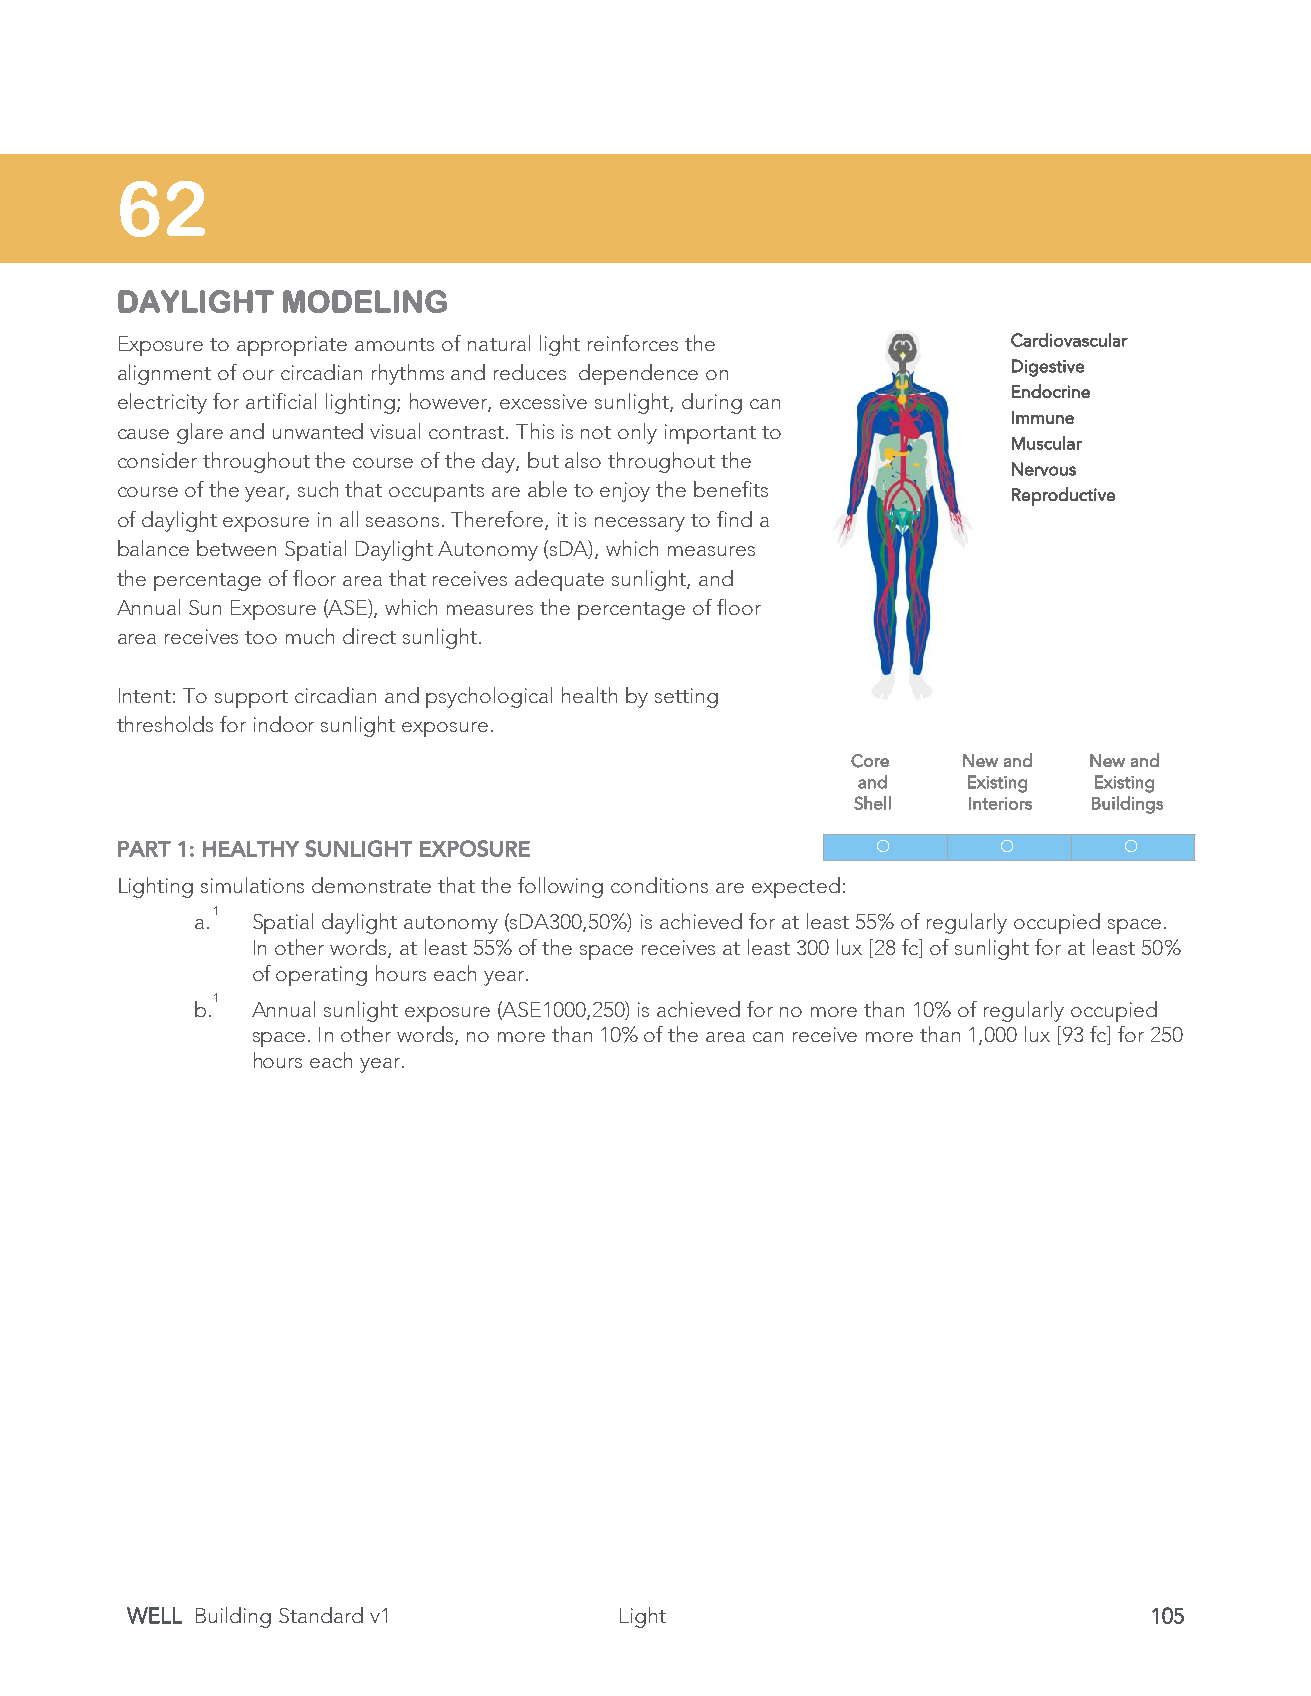  I want to click on following, so click(560, 887).
